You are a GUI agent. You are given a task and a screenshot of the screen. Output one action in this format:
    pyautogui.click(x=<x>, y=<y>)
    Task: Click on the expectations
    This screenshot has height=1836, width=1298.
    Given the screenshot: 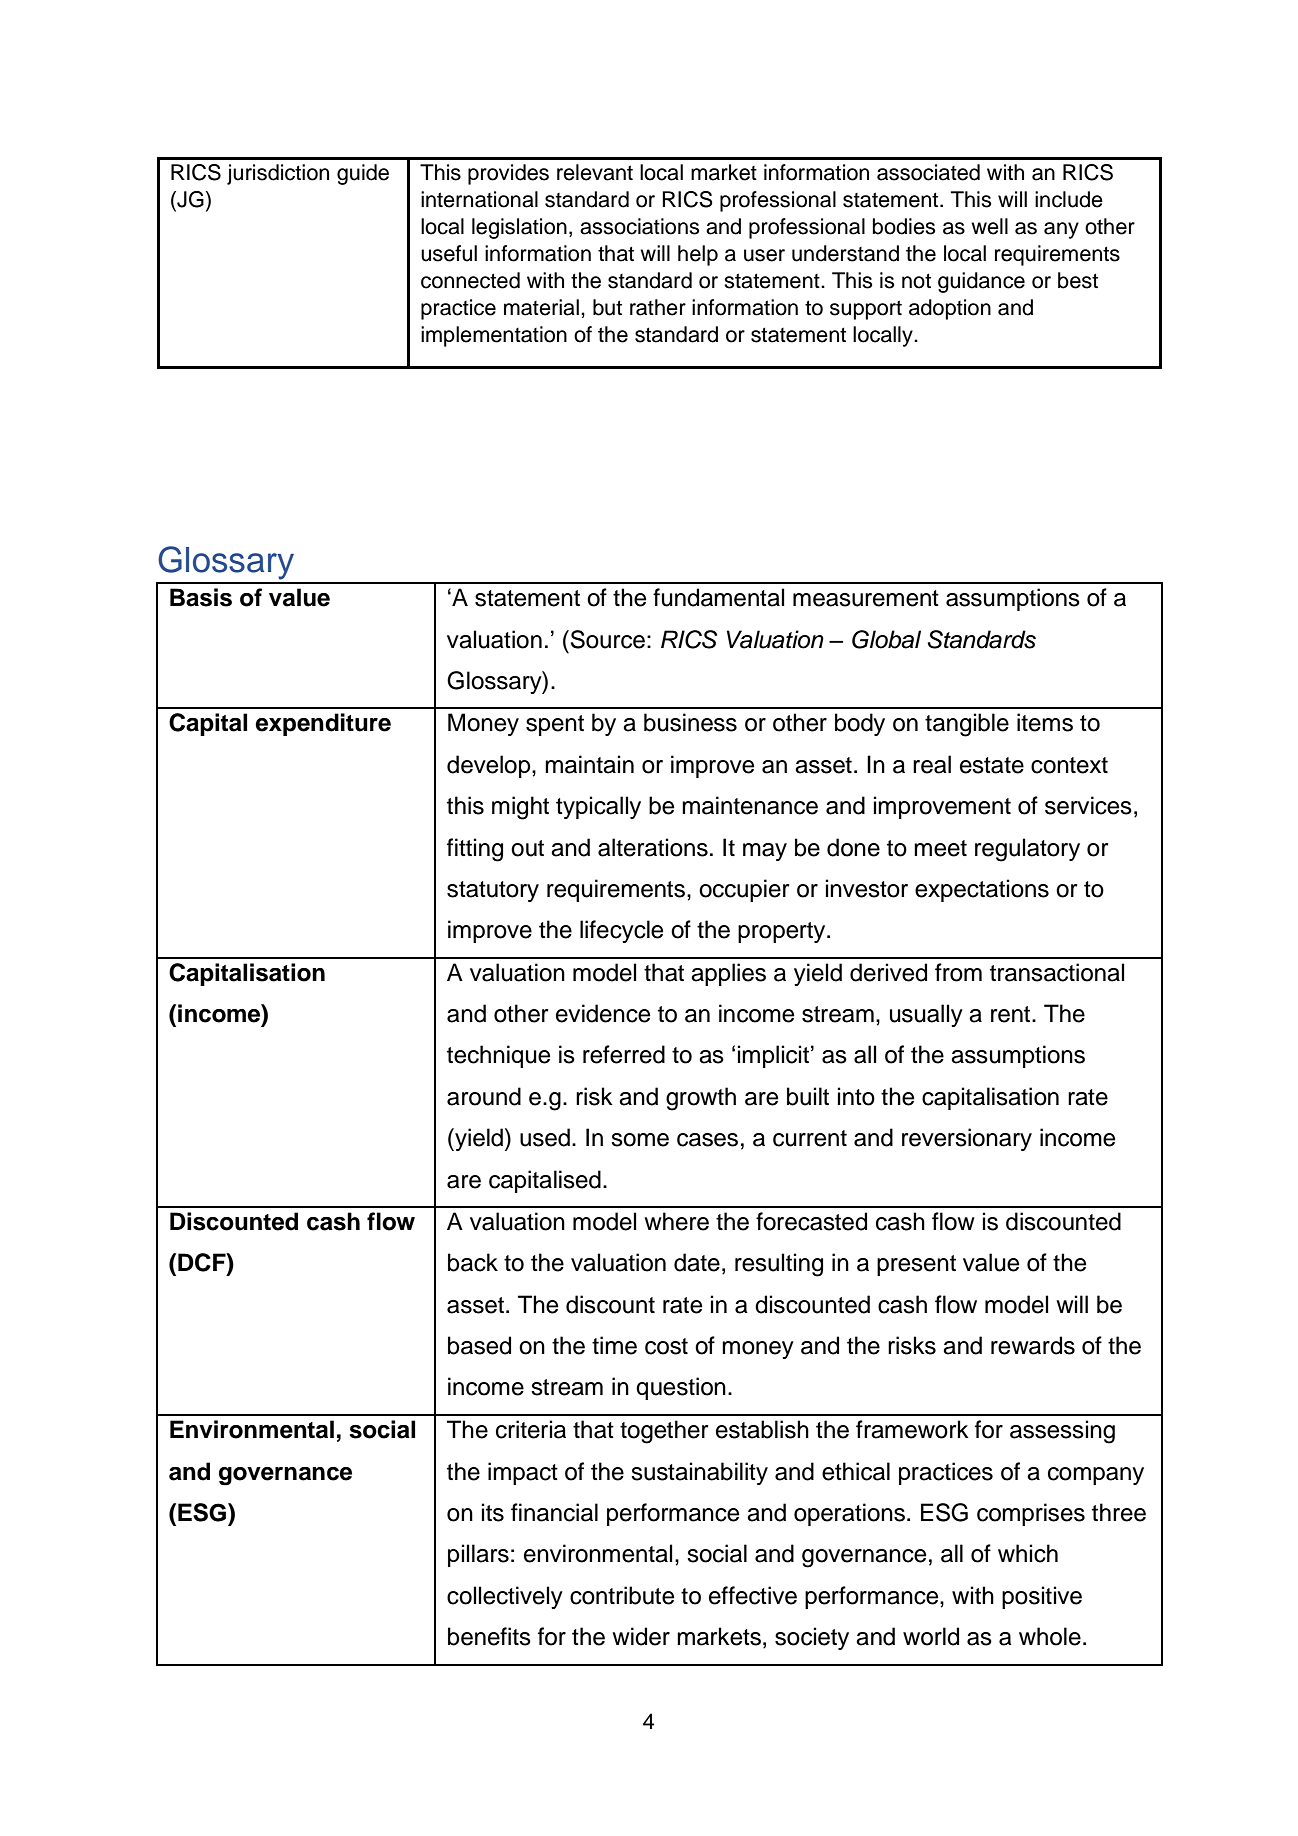 What is the action you would take?
    pyautogui.click(x=982, y=890)
